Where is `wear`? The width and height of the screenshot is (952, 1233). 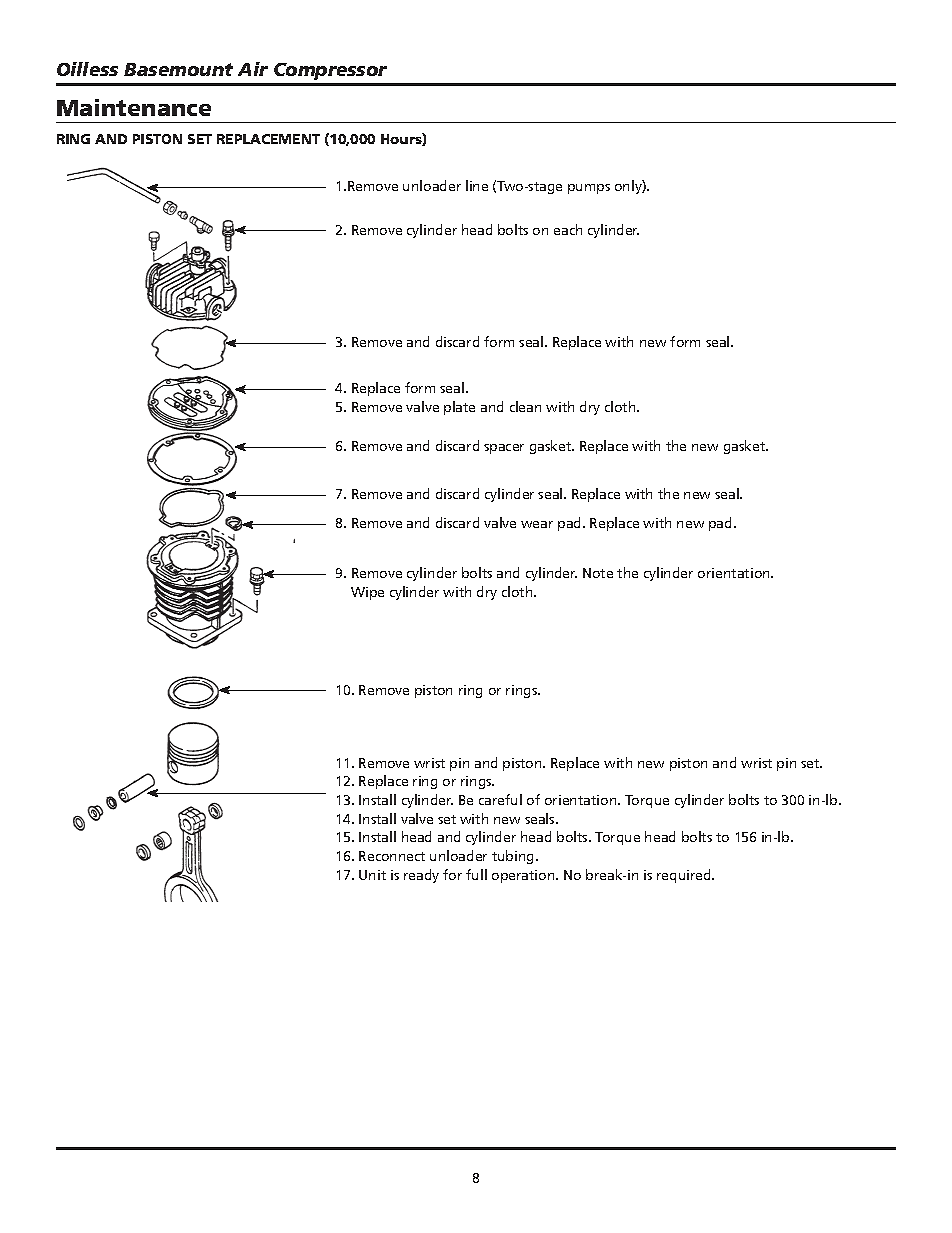 wear is located at coordinates (537, 524).
